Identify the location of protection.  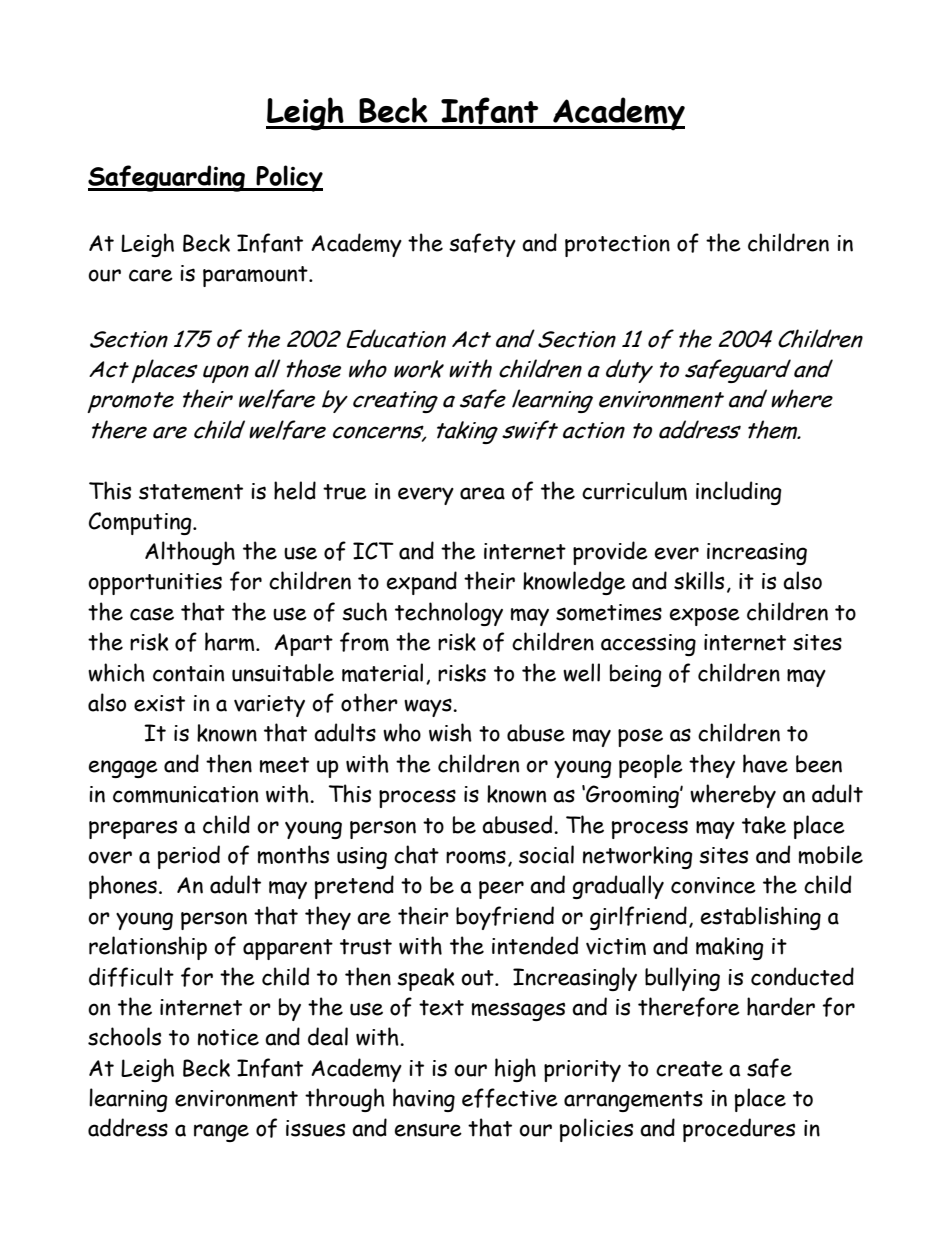
(617, 246).
